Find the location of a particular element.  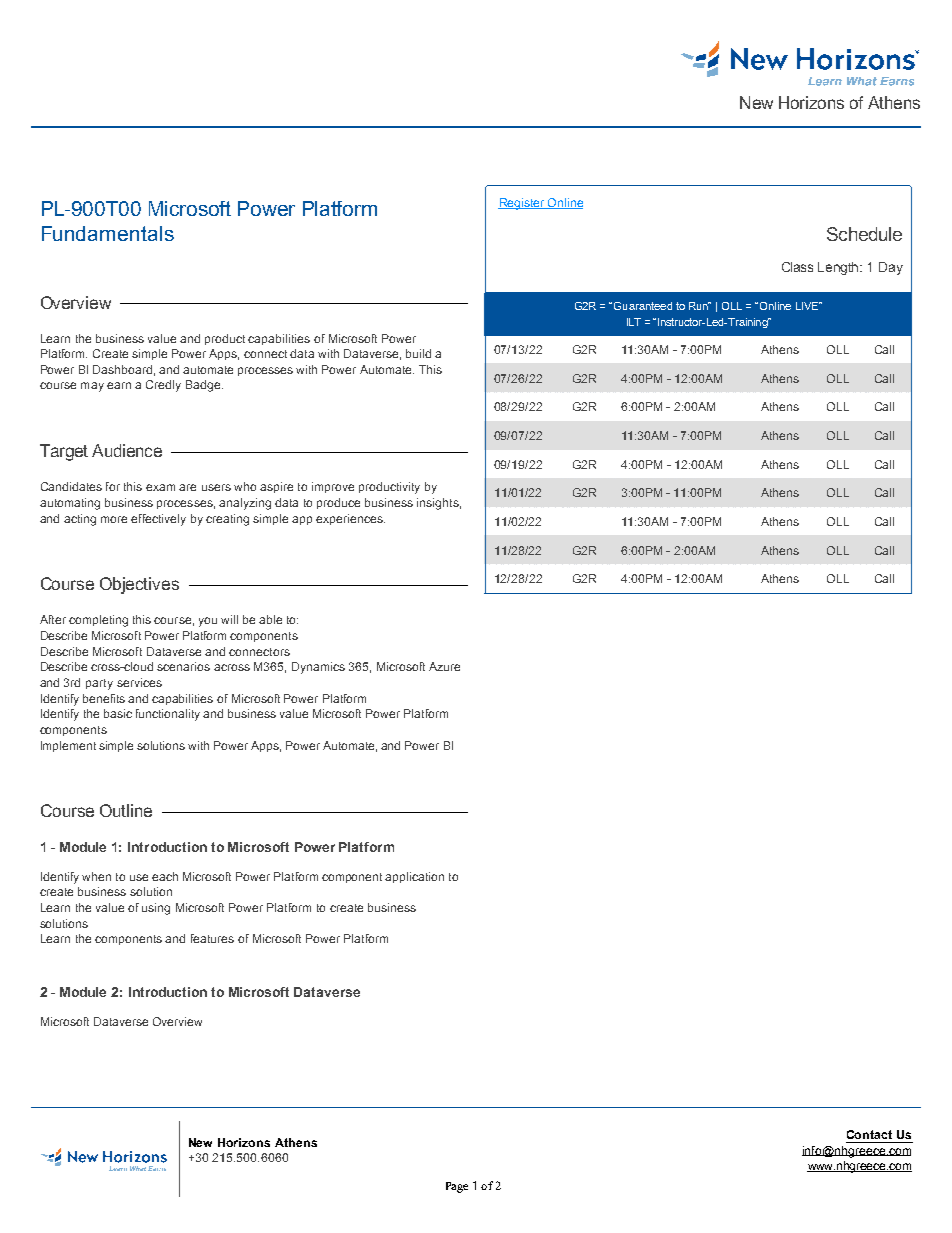

build is located at coordinates (418, 353).
